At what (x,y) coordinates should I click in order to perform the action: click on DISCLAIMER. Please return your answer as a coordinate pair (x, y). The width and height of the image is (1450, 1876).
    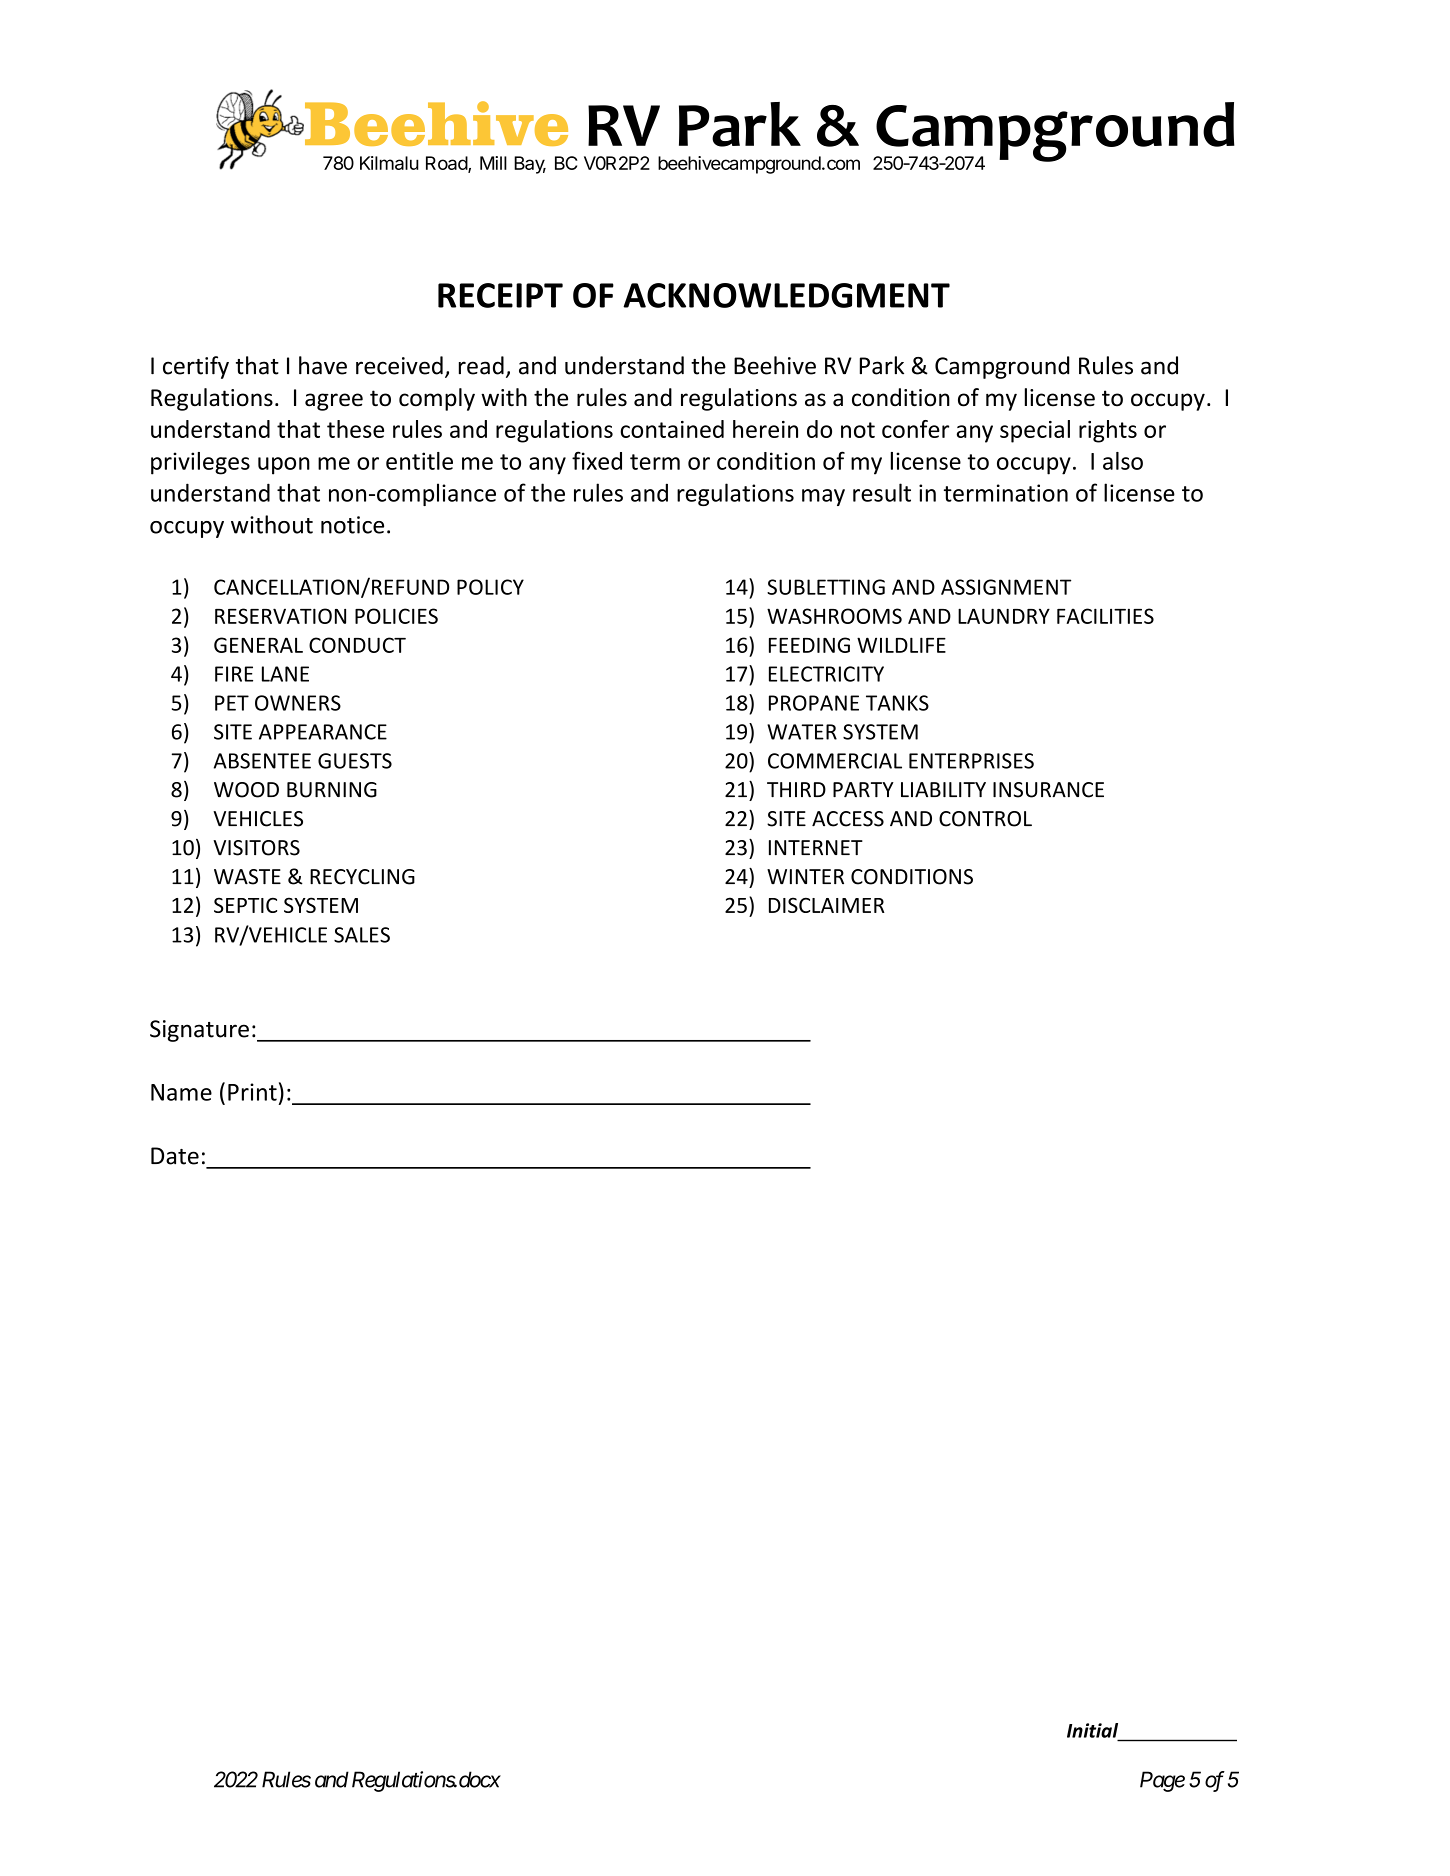
    Looking at the image, I should click on (827, 905).
